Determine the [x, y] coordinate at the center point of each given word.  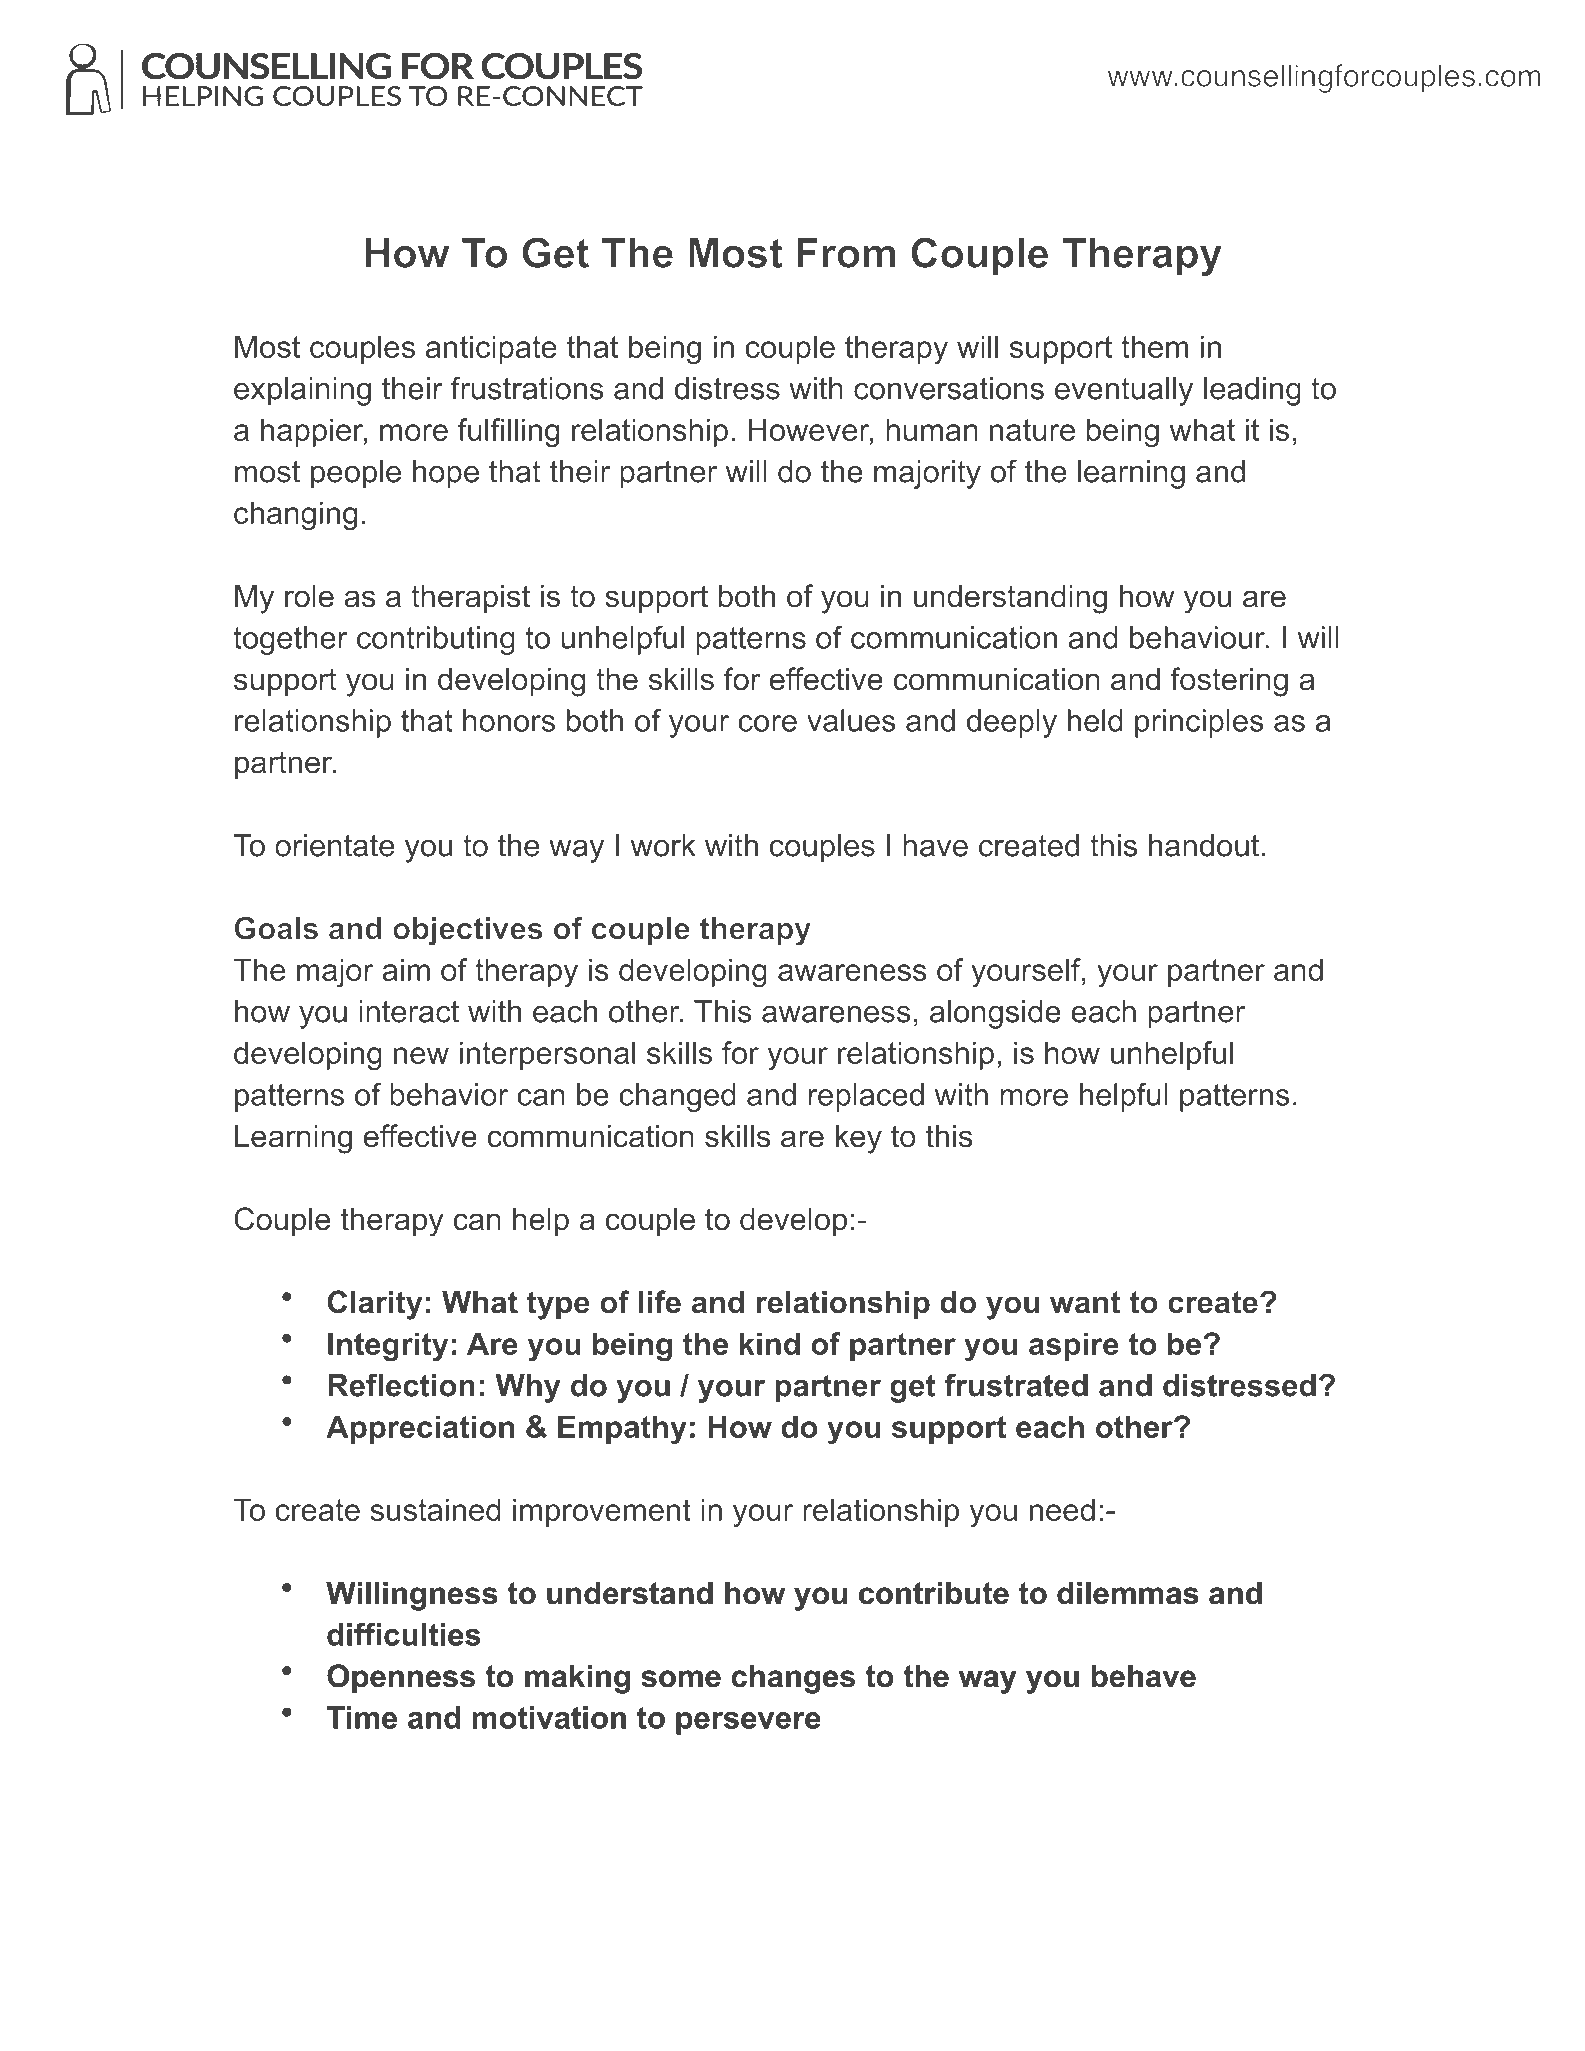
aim [406, 969]
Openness [401, 1678]
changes [793, 1679]
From [846, 253]
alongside [995, 1014]
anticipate [491, 349]
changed [677, 1097]
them [1154, 346]
